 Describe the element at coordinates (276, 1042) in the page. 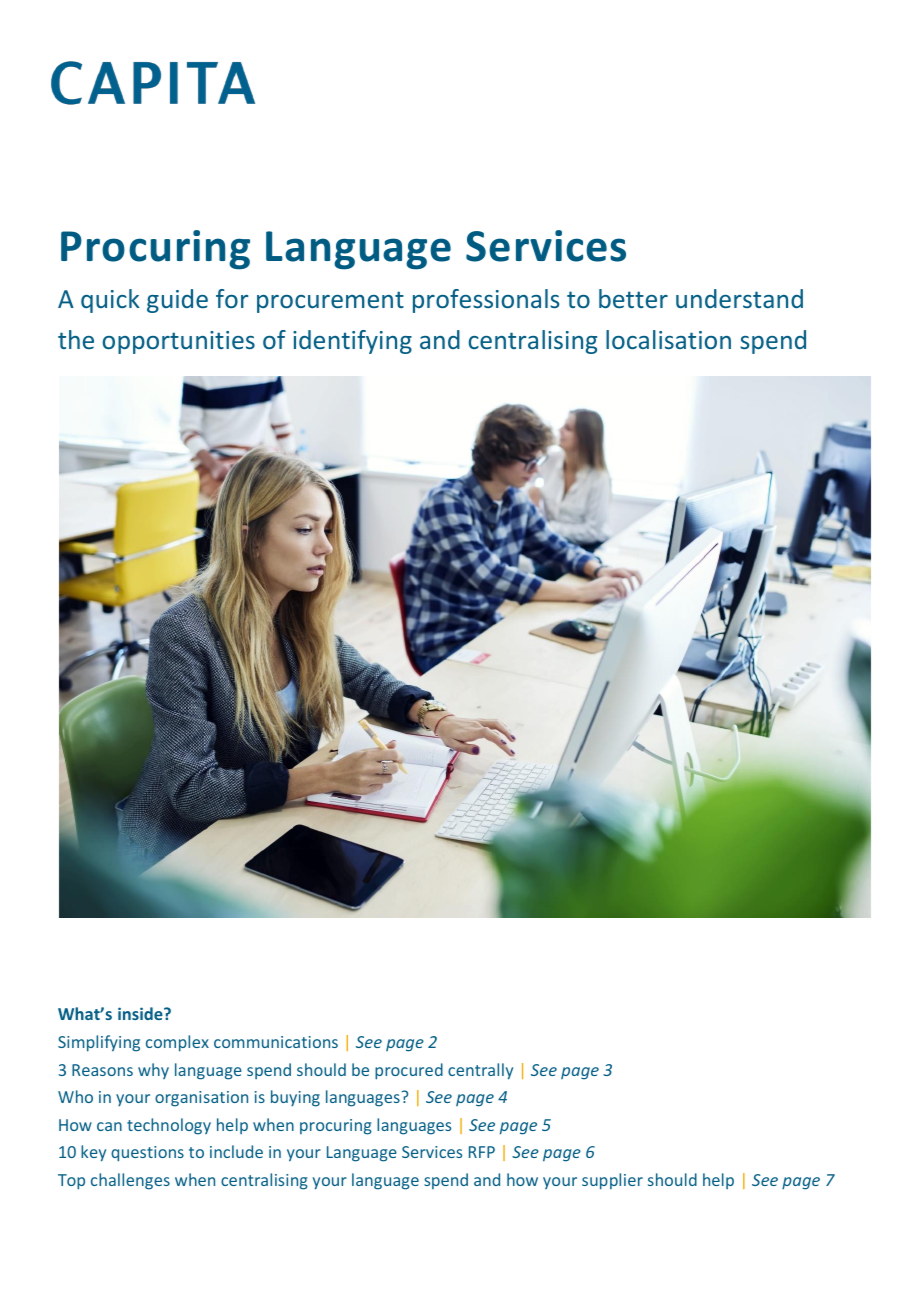

I see `communications` at that location.
